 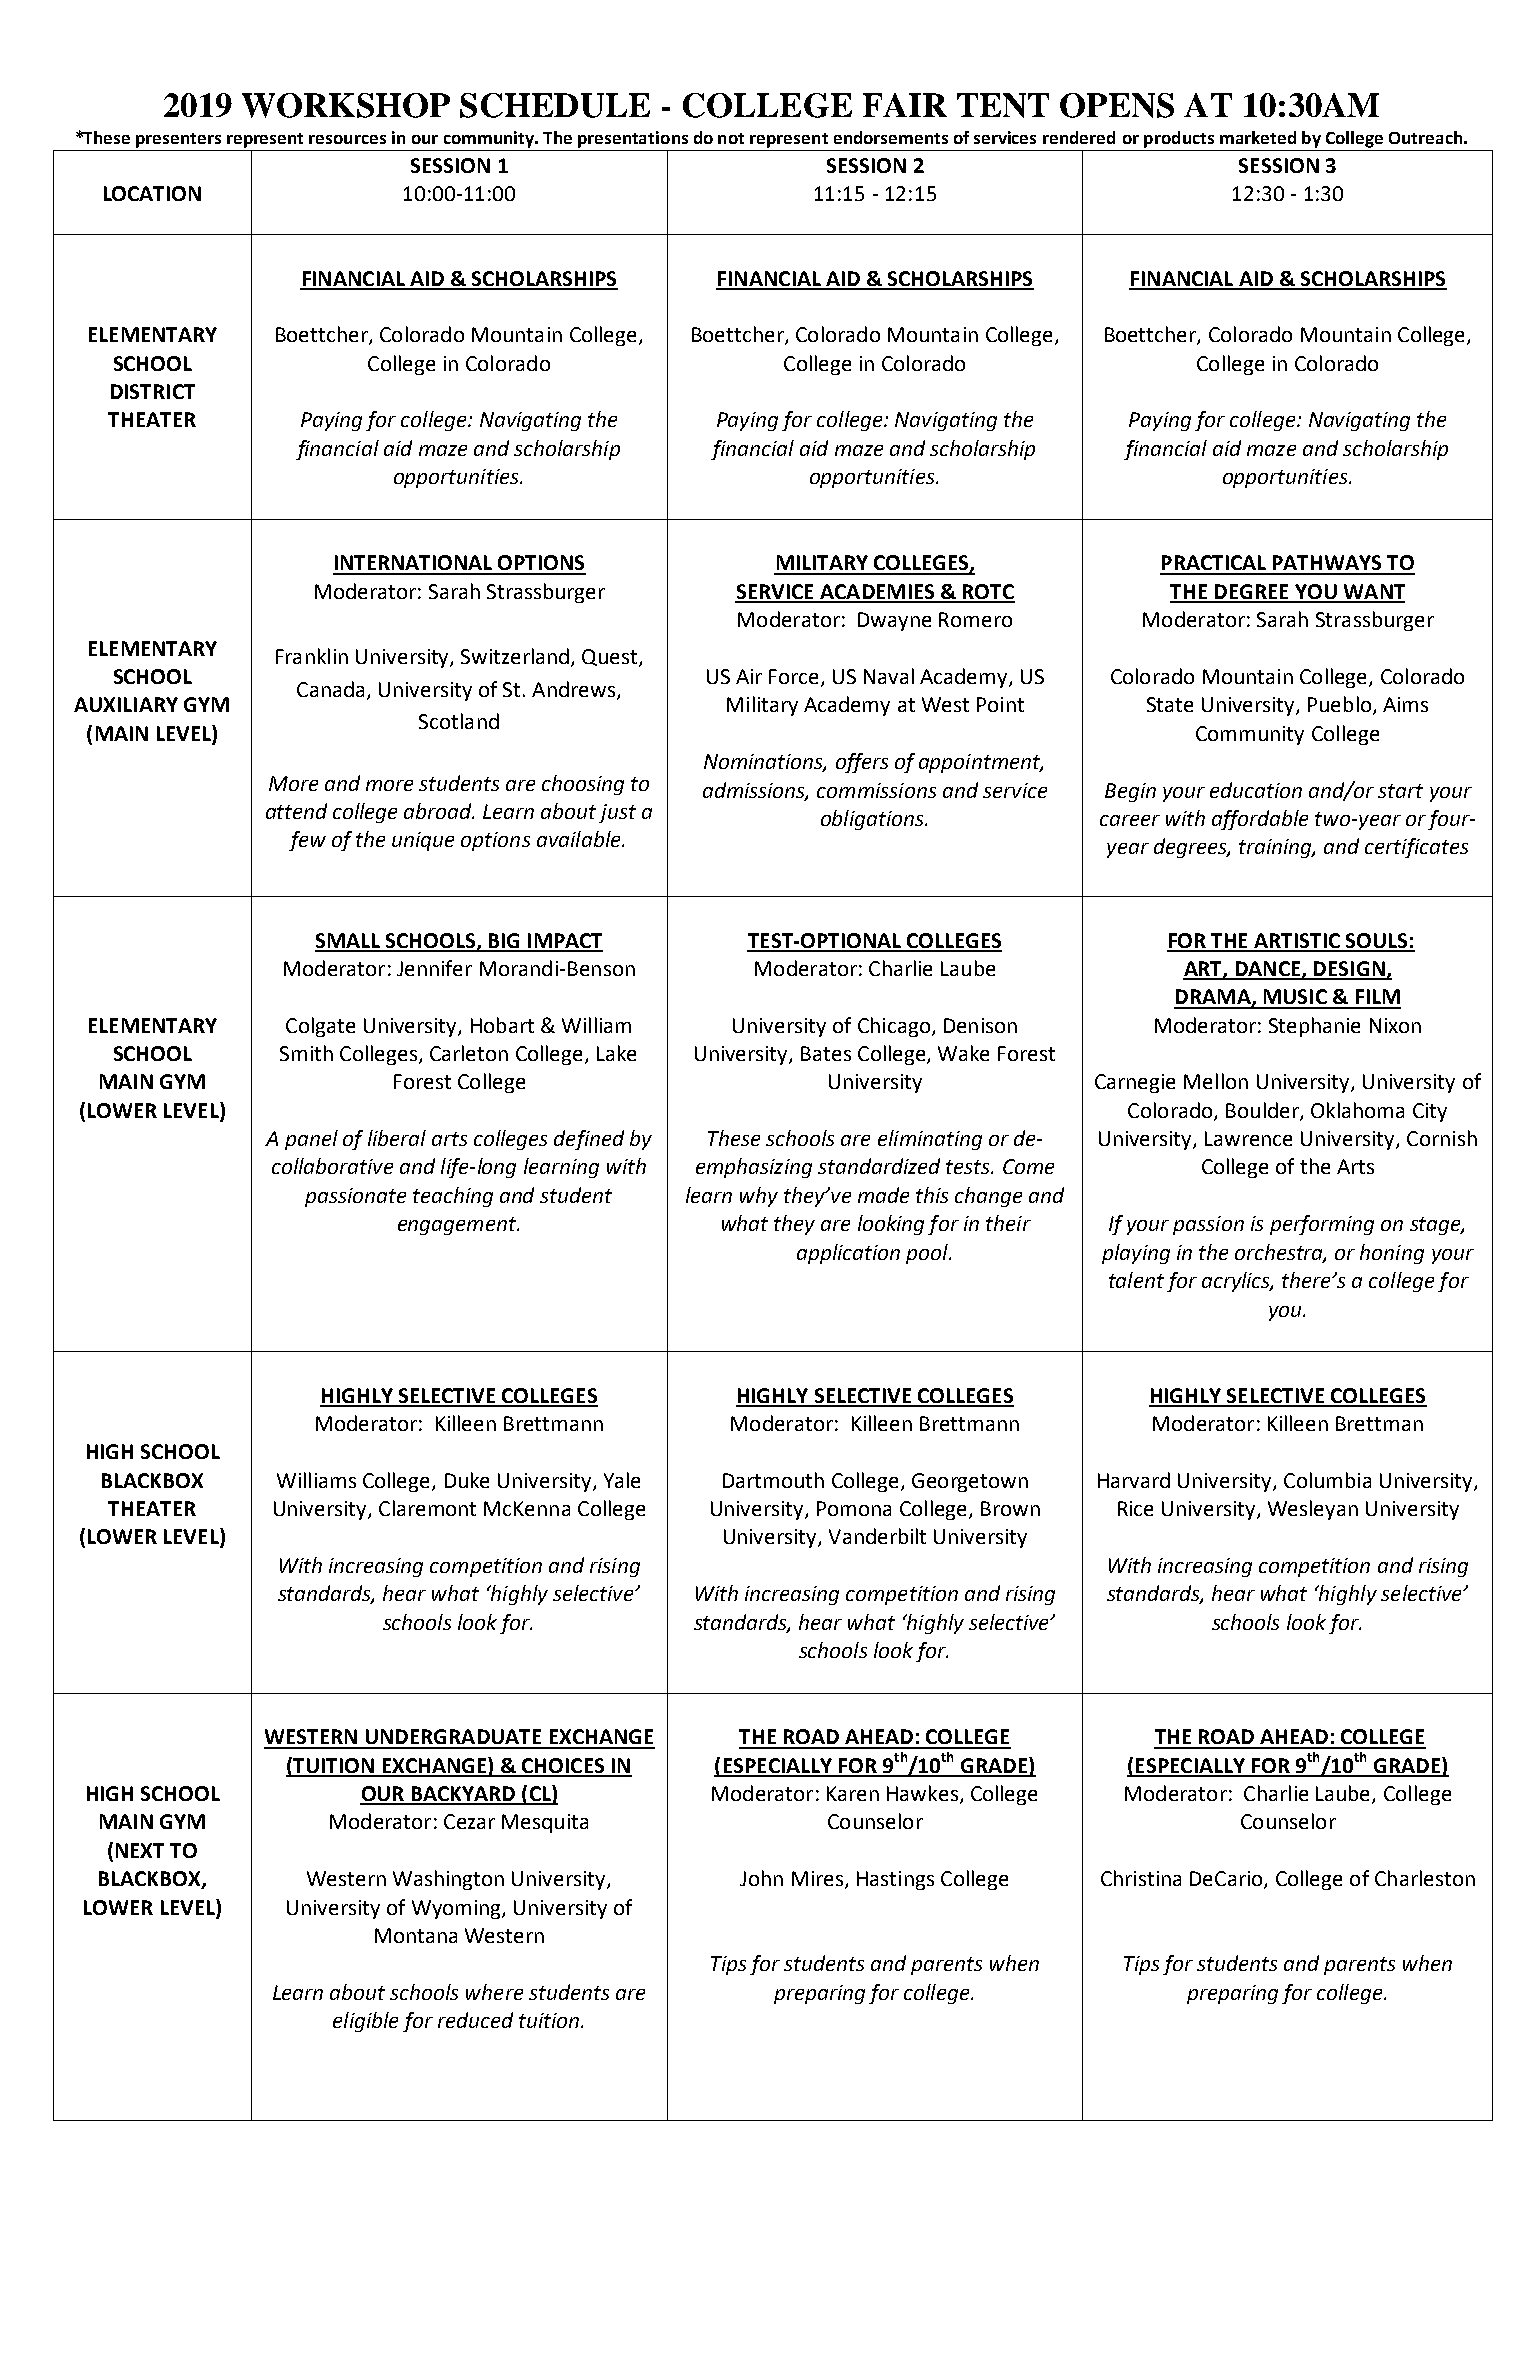 I want to click on Smith, so click(x=306, y=1053).
